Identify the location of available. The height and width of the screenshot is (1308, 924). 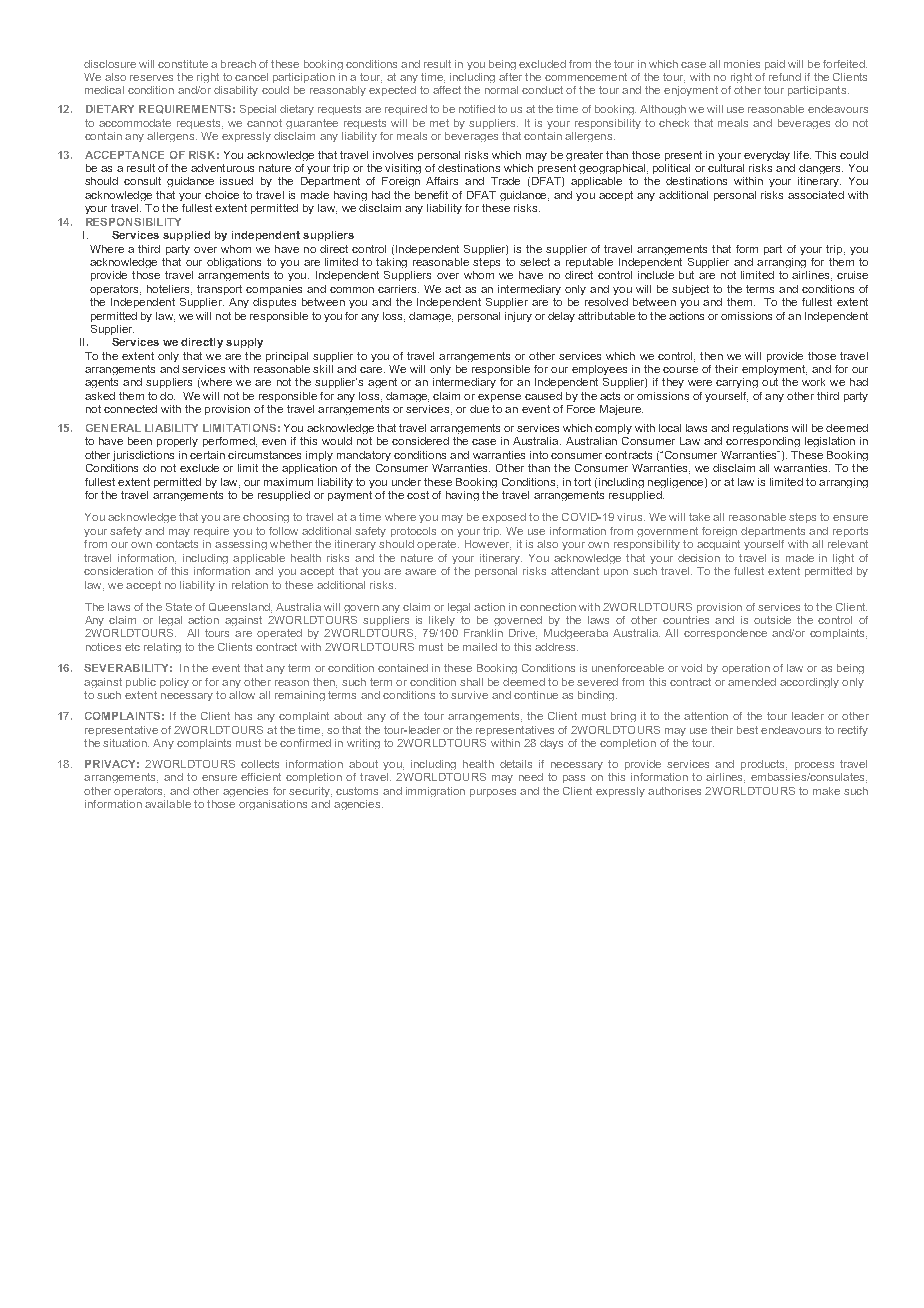
(168, 804).
